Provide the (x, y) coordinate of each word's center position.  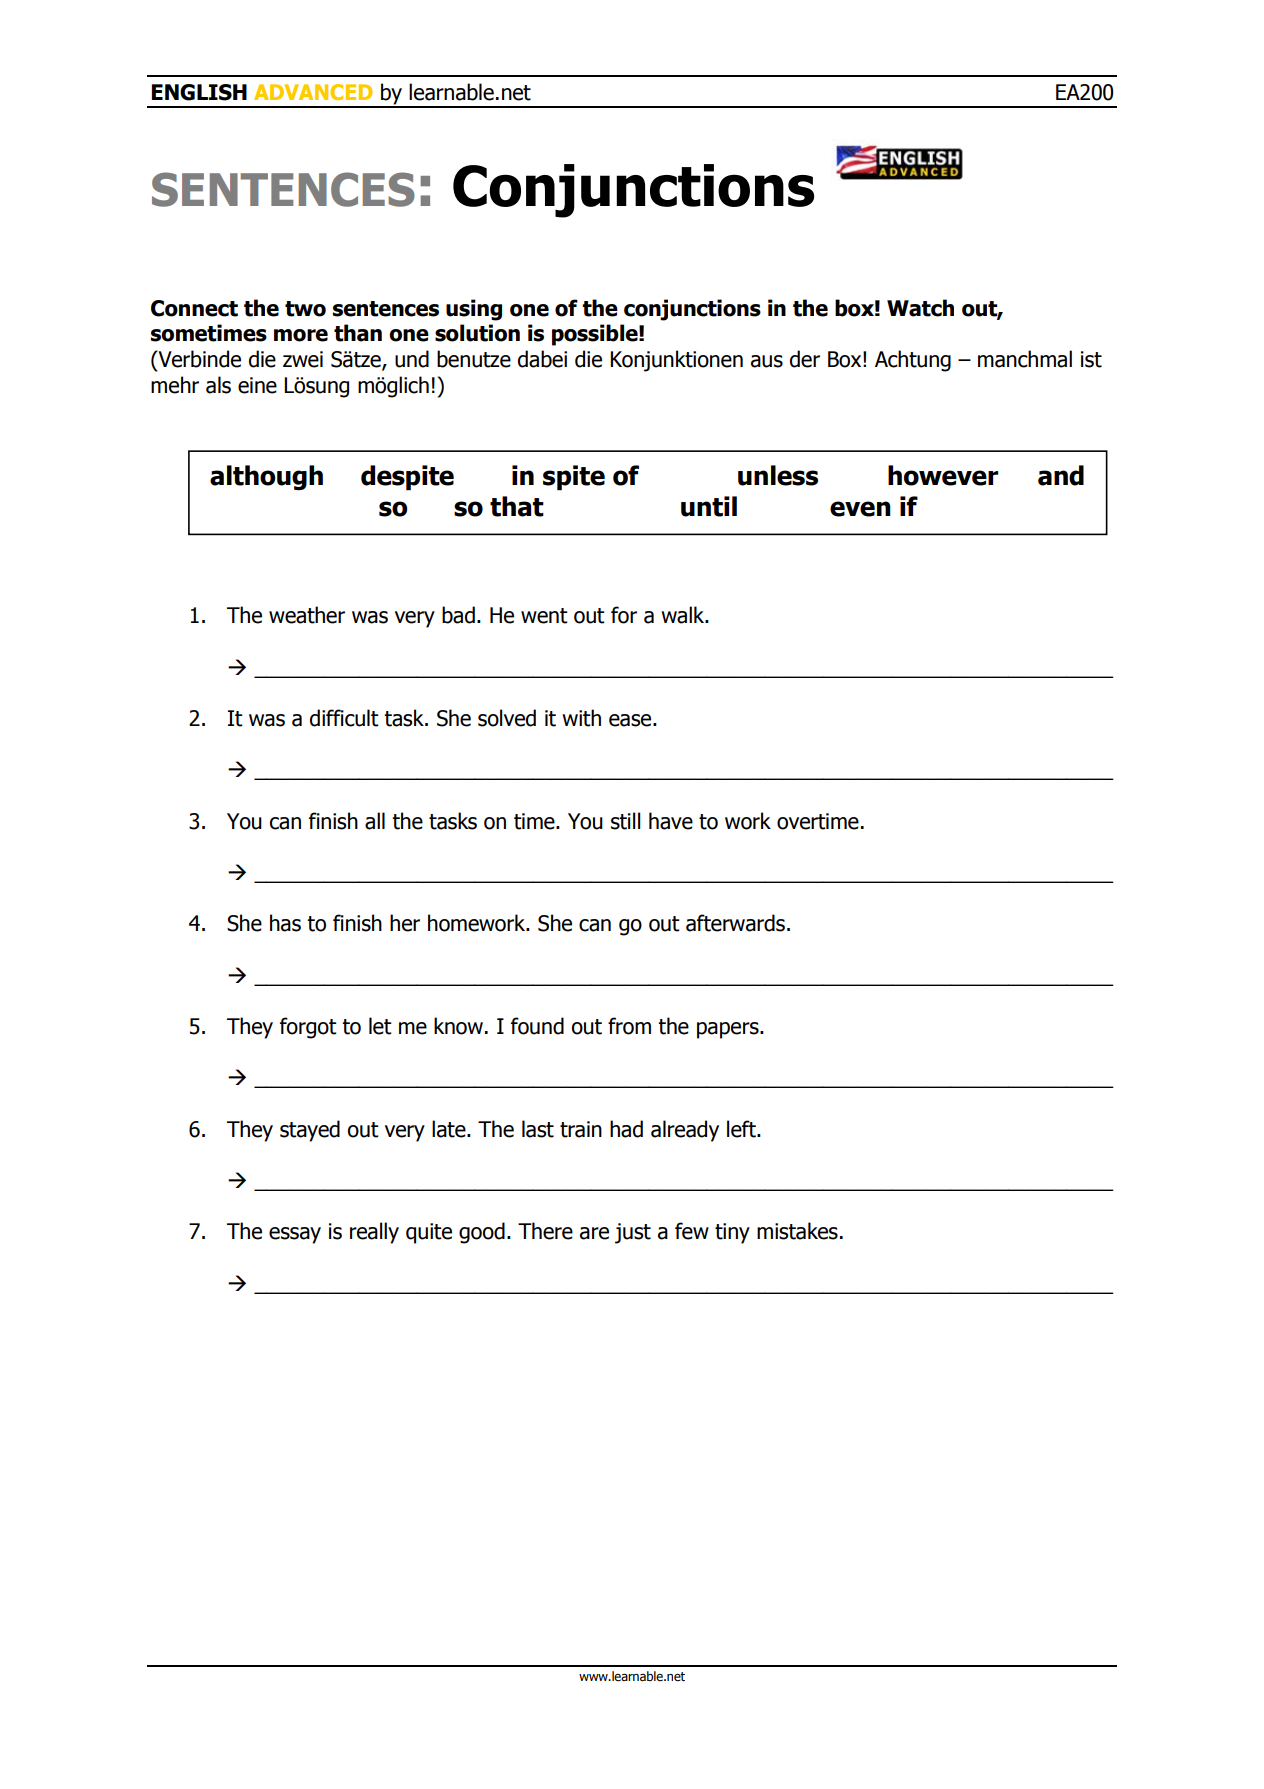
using (474, 310)
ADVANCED (313, 92)
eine (257, 385)
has (285, 923)
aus (767, 361)
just (633, 1233)
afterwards (737, 923)
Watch (920, 308)
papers (729, 1030)
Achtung (913, 361)
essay (295, 1235)
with (581, 718)
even (860, 509)
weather (307, 615)
